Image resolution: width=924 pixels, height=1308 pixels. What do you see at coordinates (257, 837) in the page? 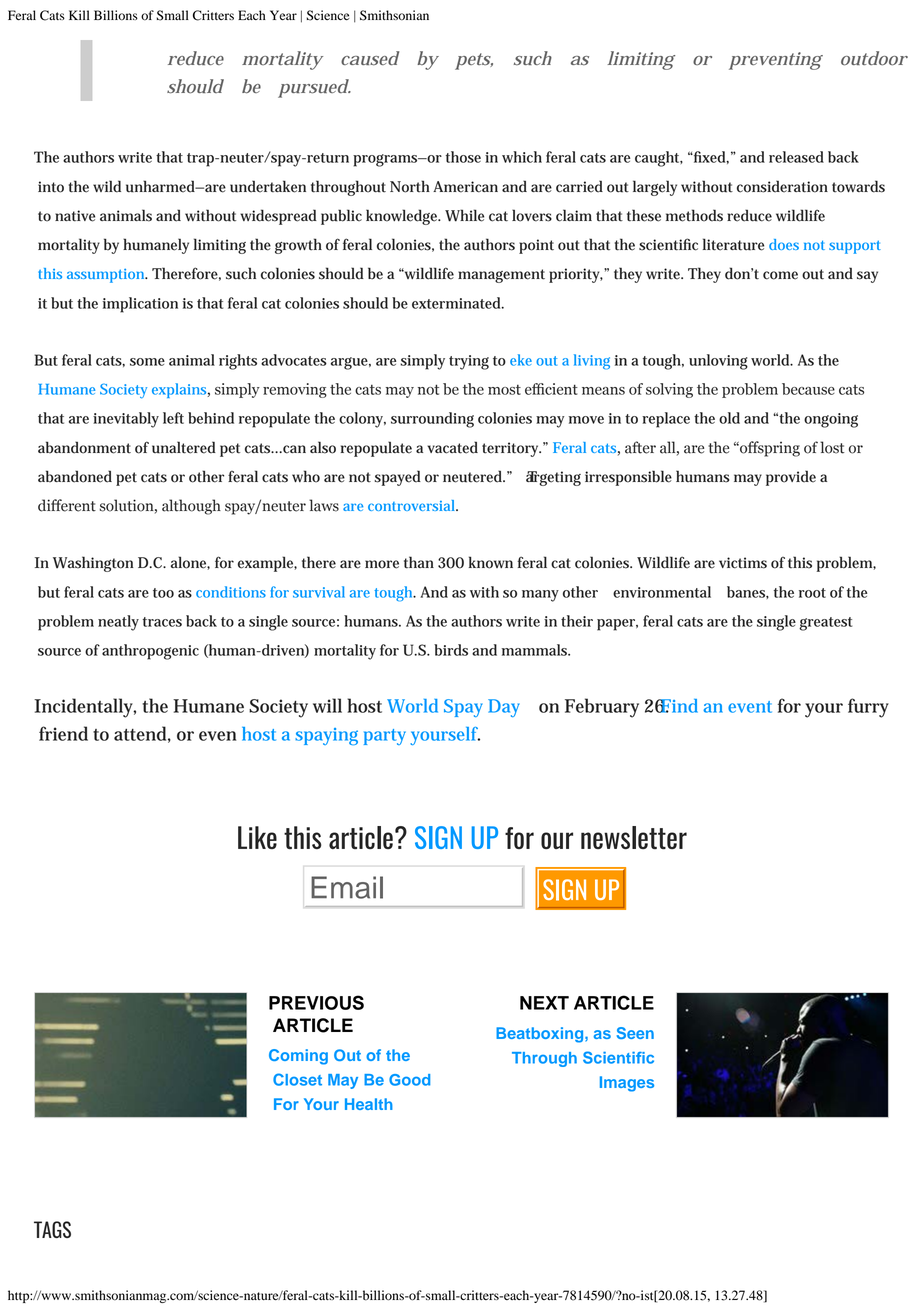
I see `Like` at bounding box center [257, 837].
